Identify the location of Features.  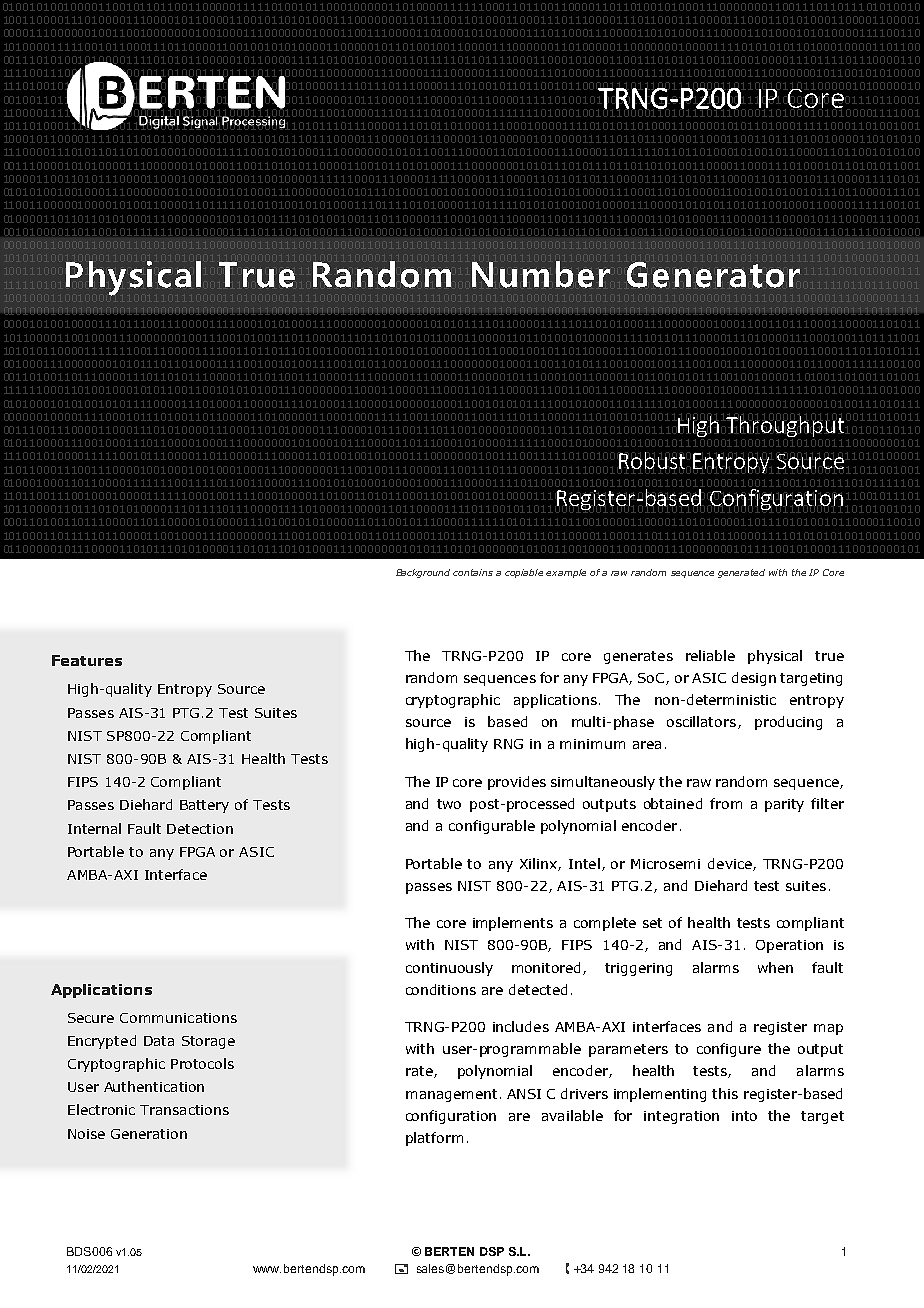
(87, 660).
